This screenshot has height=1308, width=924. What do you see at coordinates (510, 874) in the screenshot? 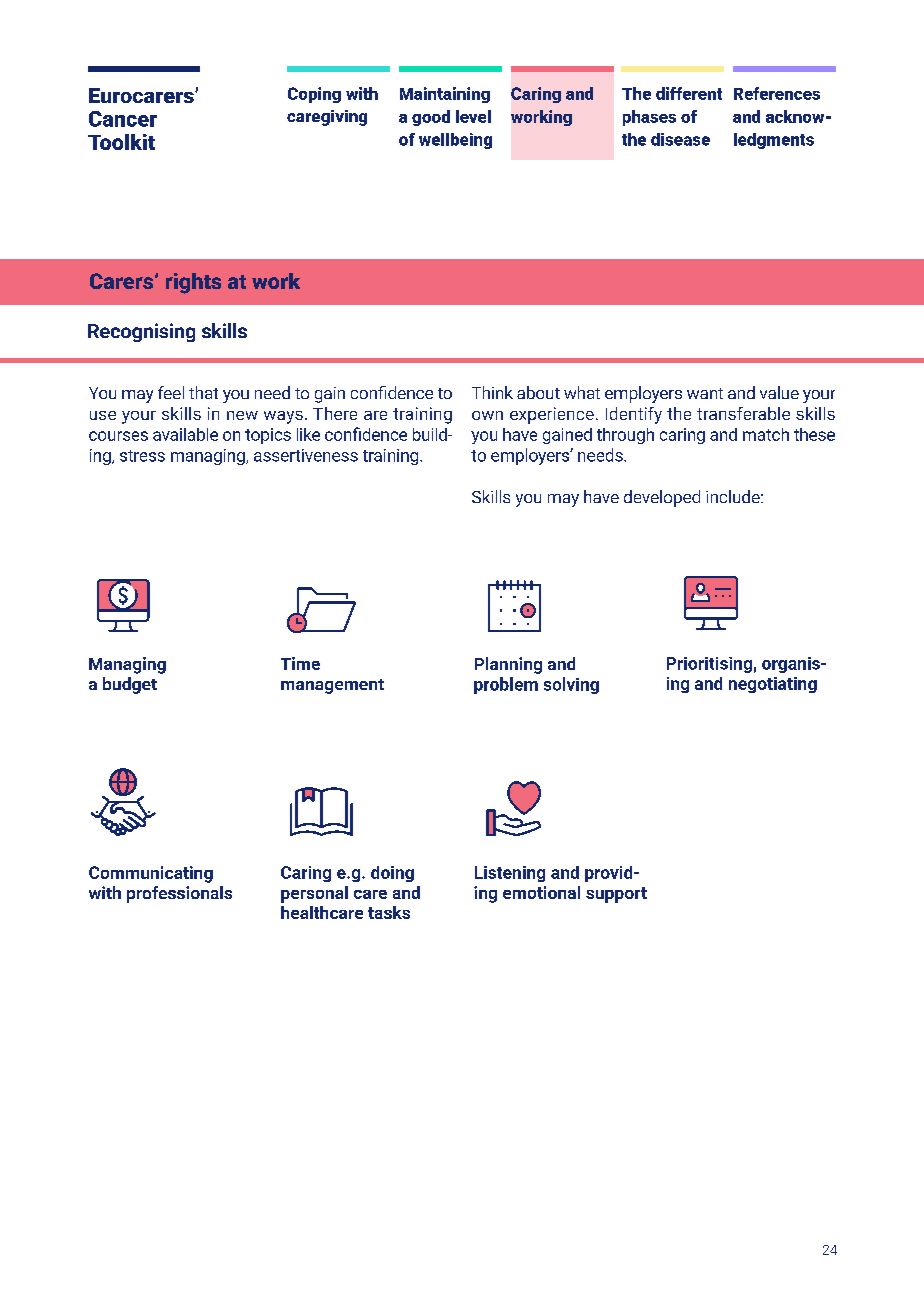
I see `Listening` at bounding box center [510, 874].
